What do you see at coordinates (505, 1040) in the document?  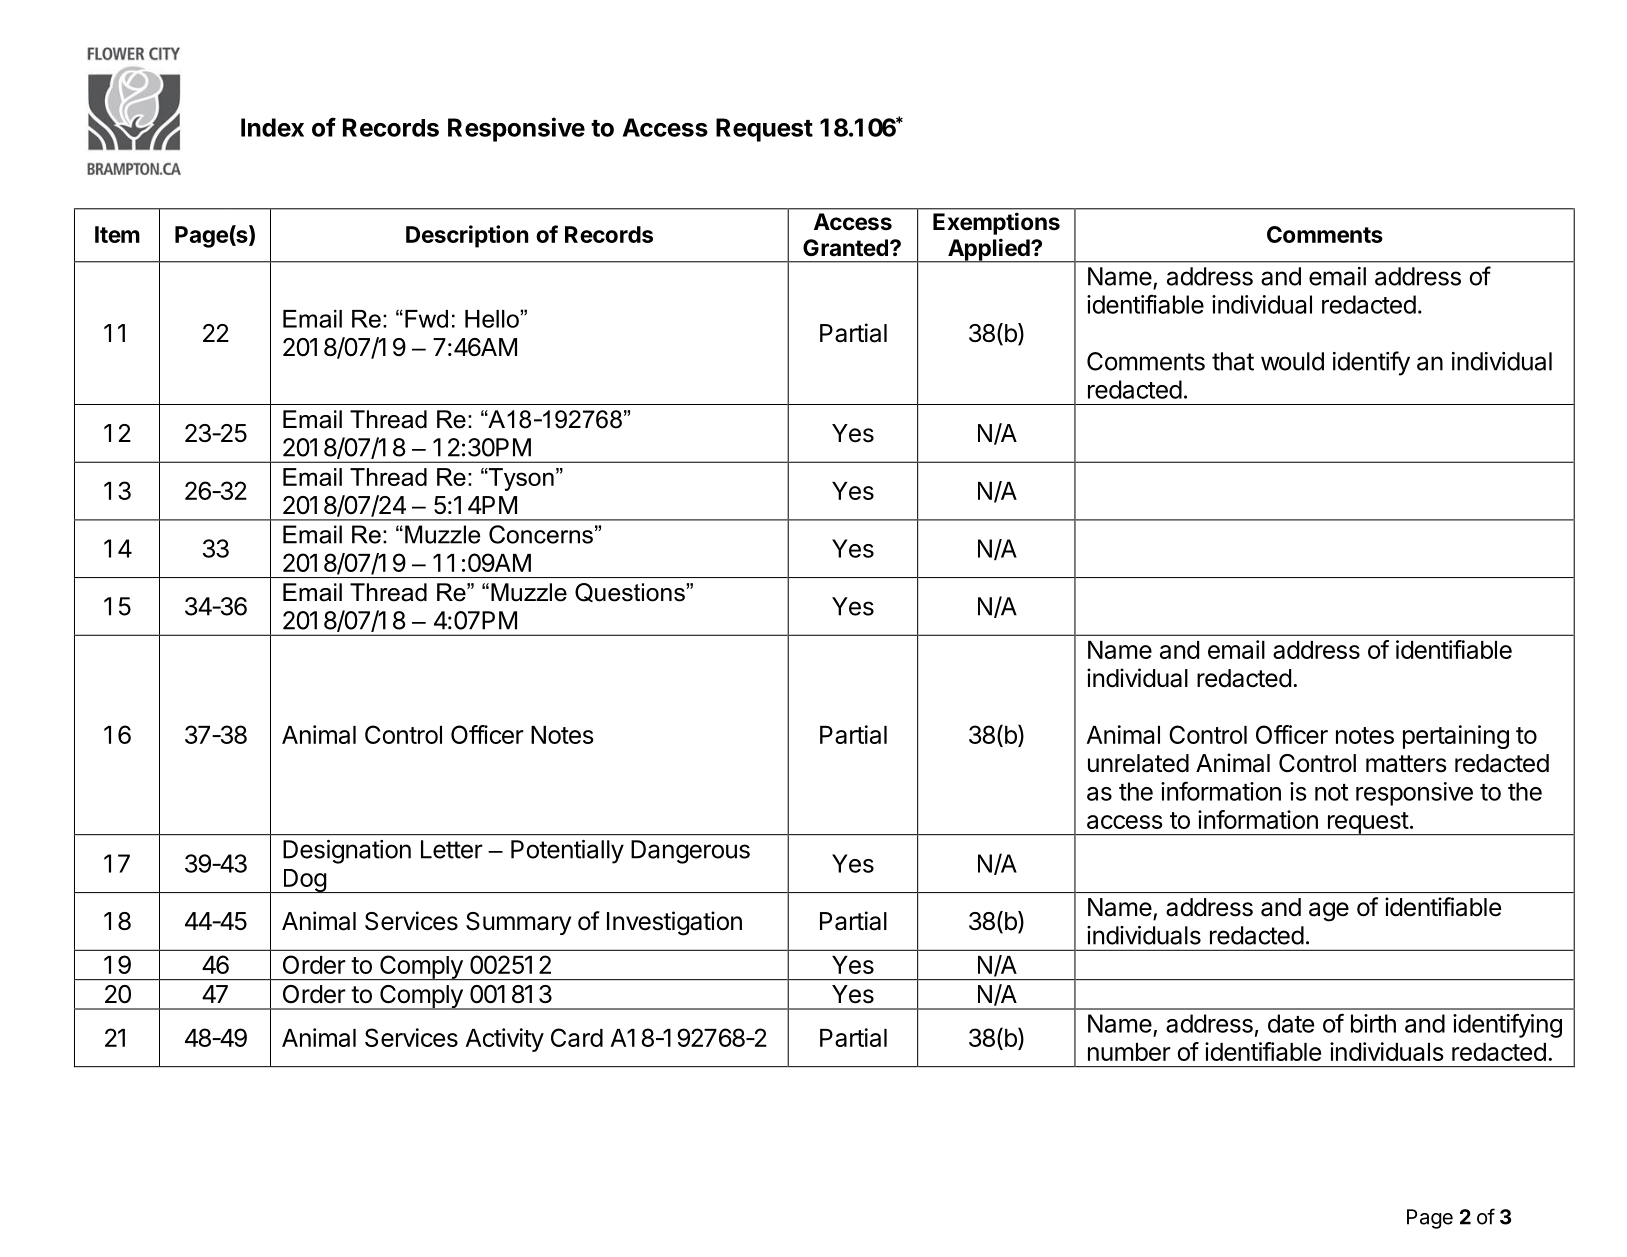 I see `Activity` at bounding box center [505, 1040].
